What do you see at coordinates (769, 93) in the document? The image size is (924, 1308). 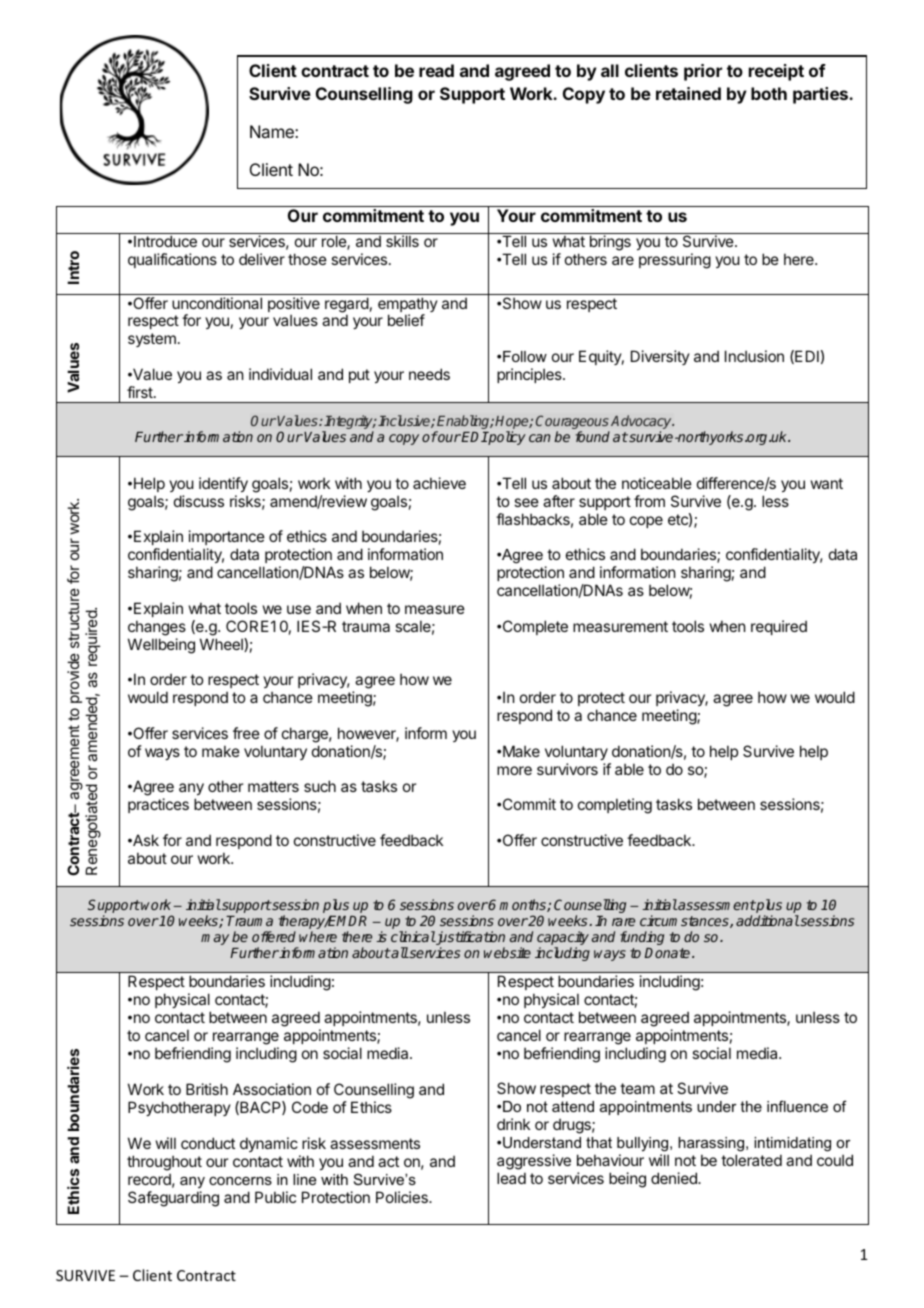 I see `both` at bounding box center [769, 93].
